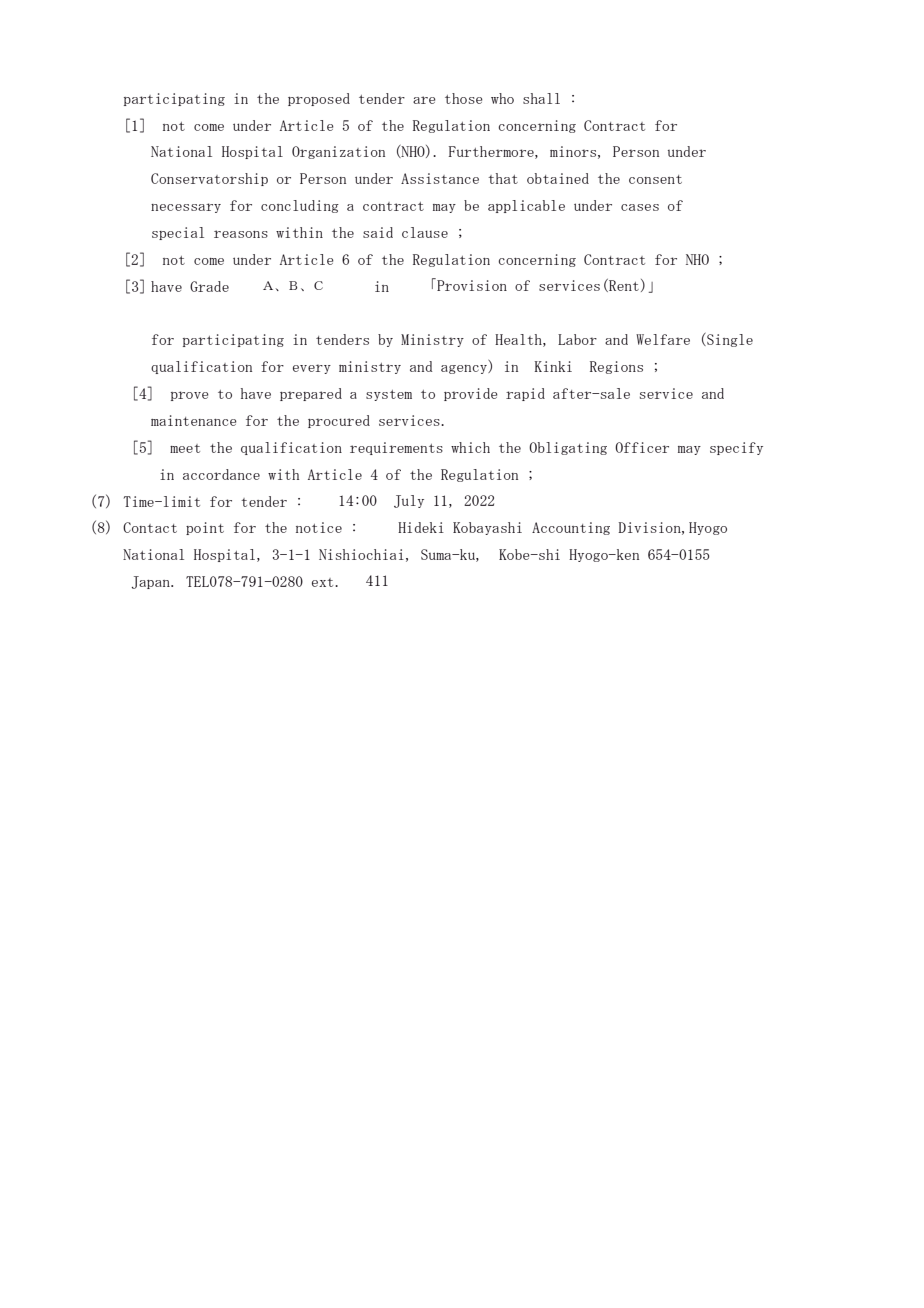 The image size is (924, 1308). What do you see at coordinates (319, 99) in the screenshot?
I see `proposed` at bounding box center [319, 99].
